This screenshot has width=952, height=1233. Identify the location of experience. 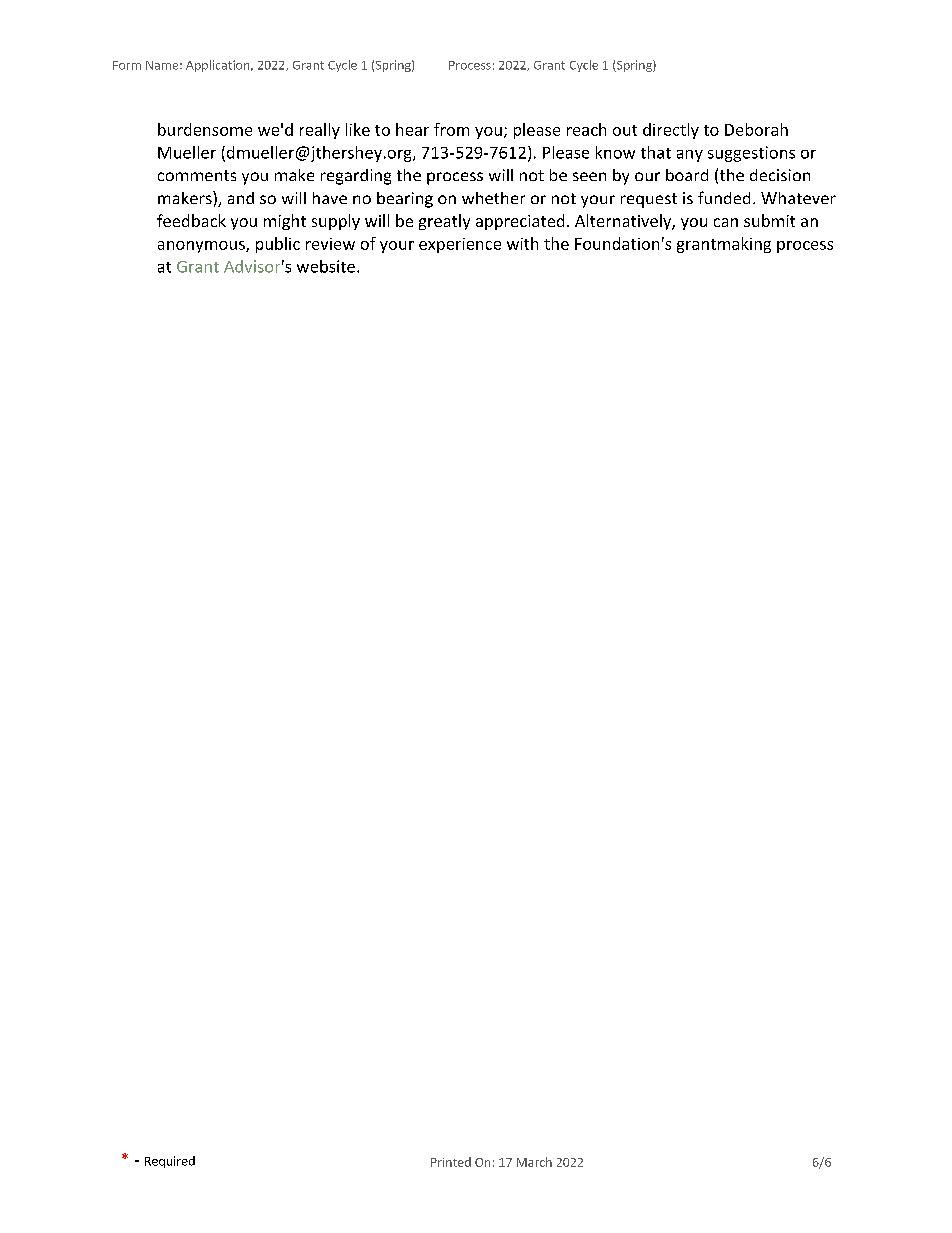
(460, 245).
